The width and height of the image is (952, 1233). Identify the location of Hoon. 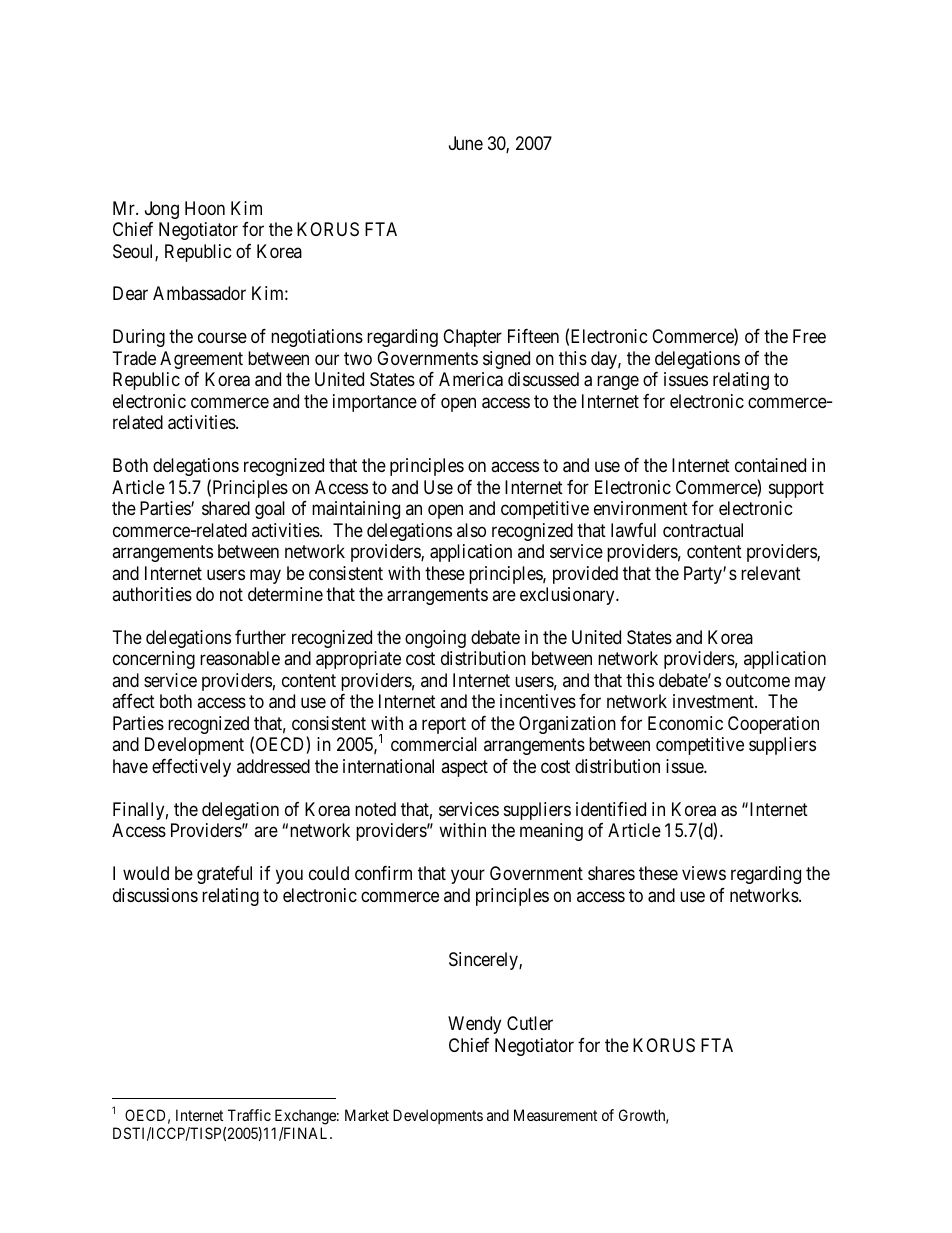
(205, 208).
